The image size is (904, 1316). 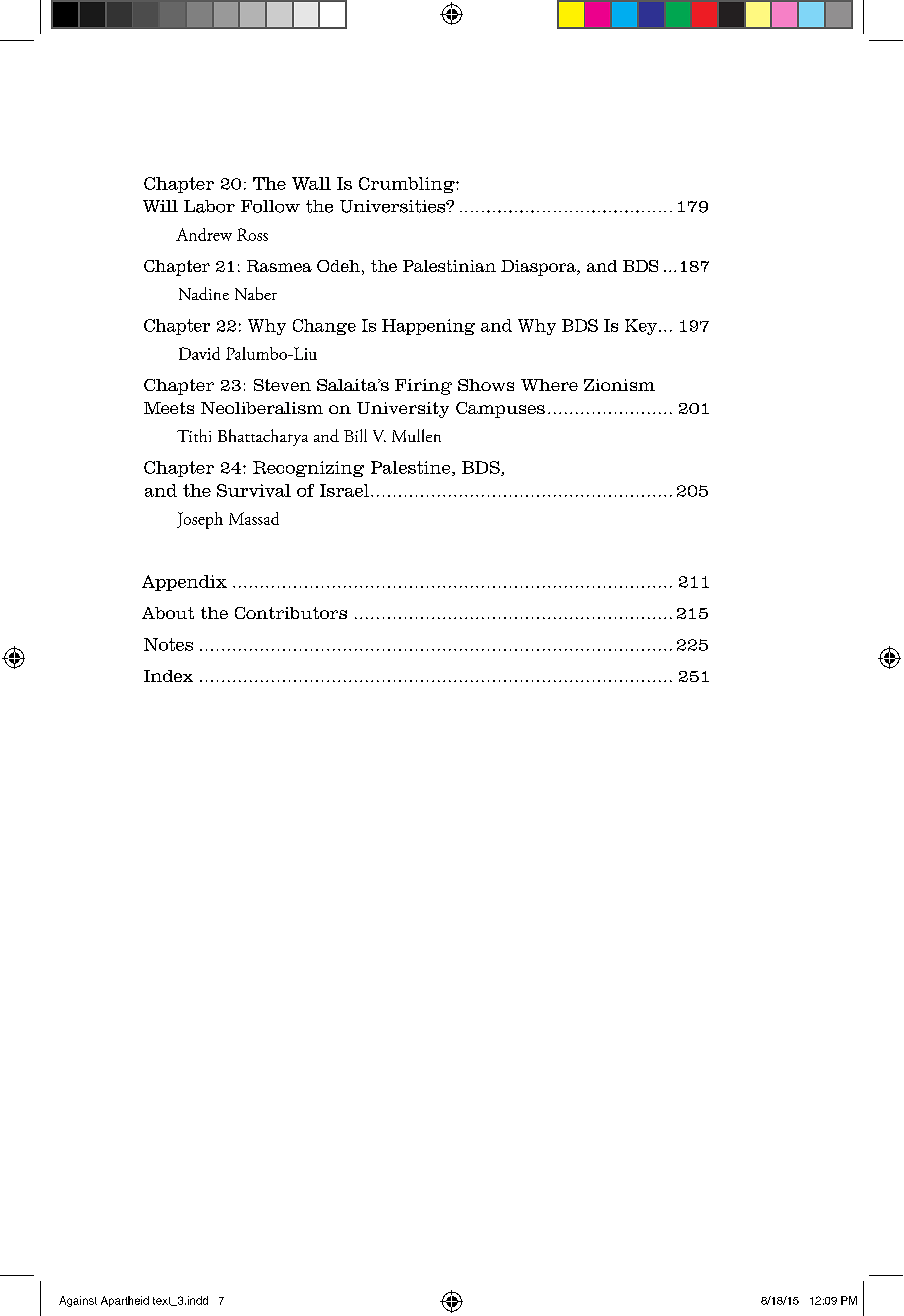 What do you see at coordinates (408, 185) in the screenshot?
I see `Crumbling` at bounding box center [408, 185].
